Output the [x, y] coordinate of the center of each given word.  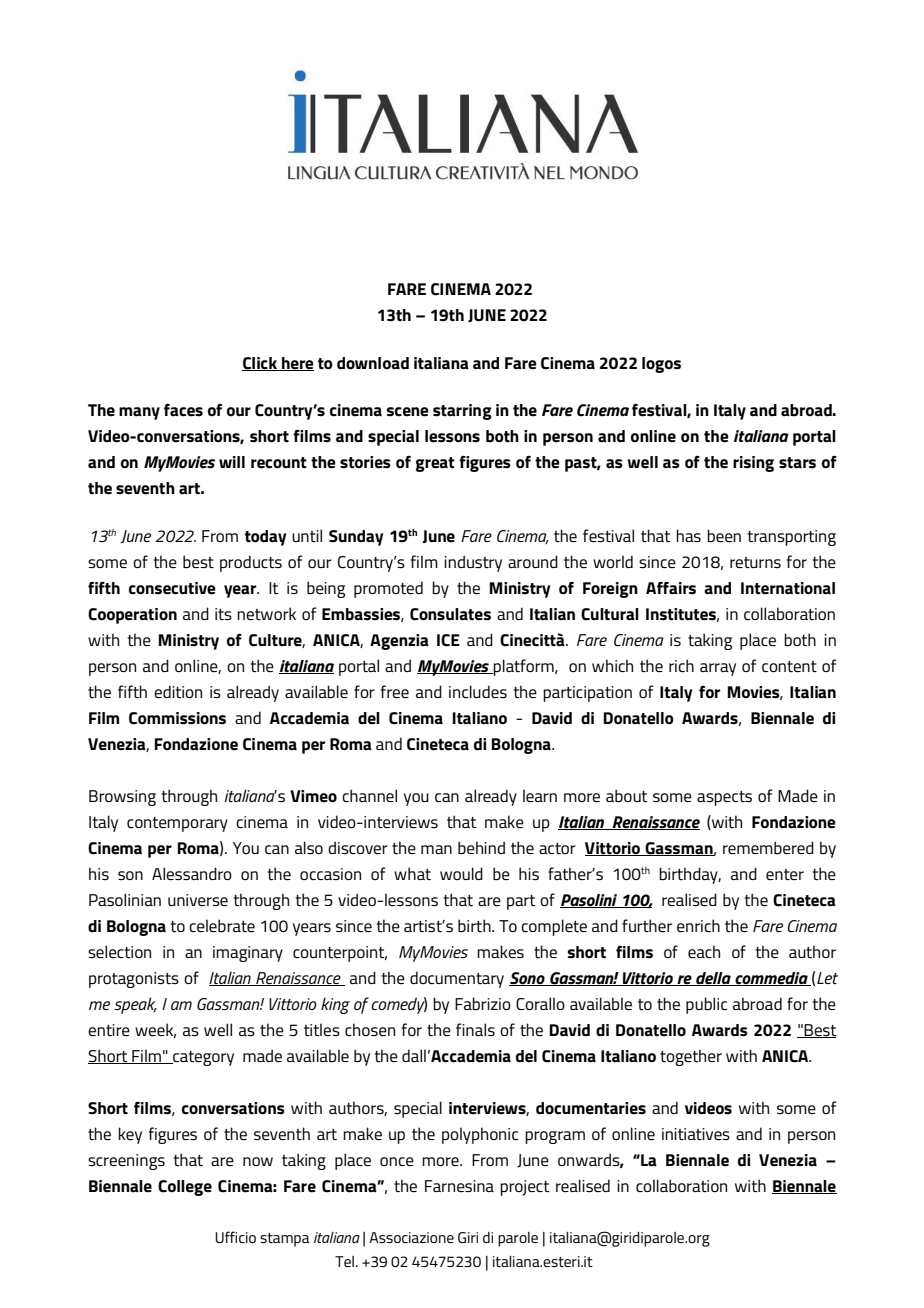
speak [135, 1005]
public [707, 1005]
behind [481, 847]
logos [661, 365]
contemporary [177, 824]
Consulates [450, 614]
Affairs [671, 588]
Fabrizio [483, 1003]
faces [183, 410]
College [185, 1188]
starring [462, 412]
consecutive [172, 588]
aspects [724, 798]
